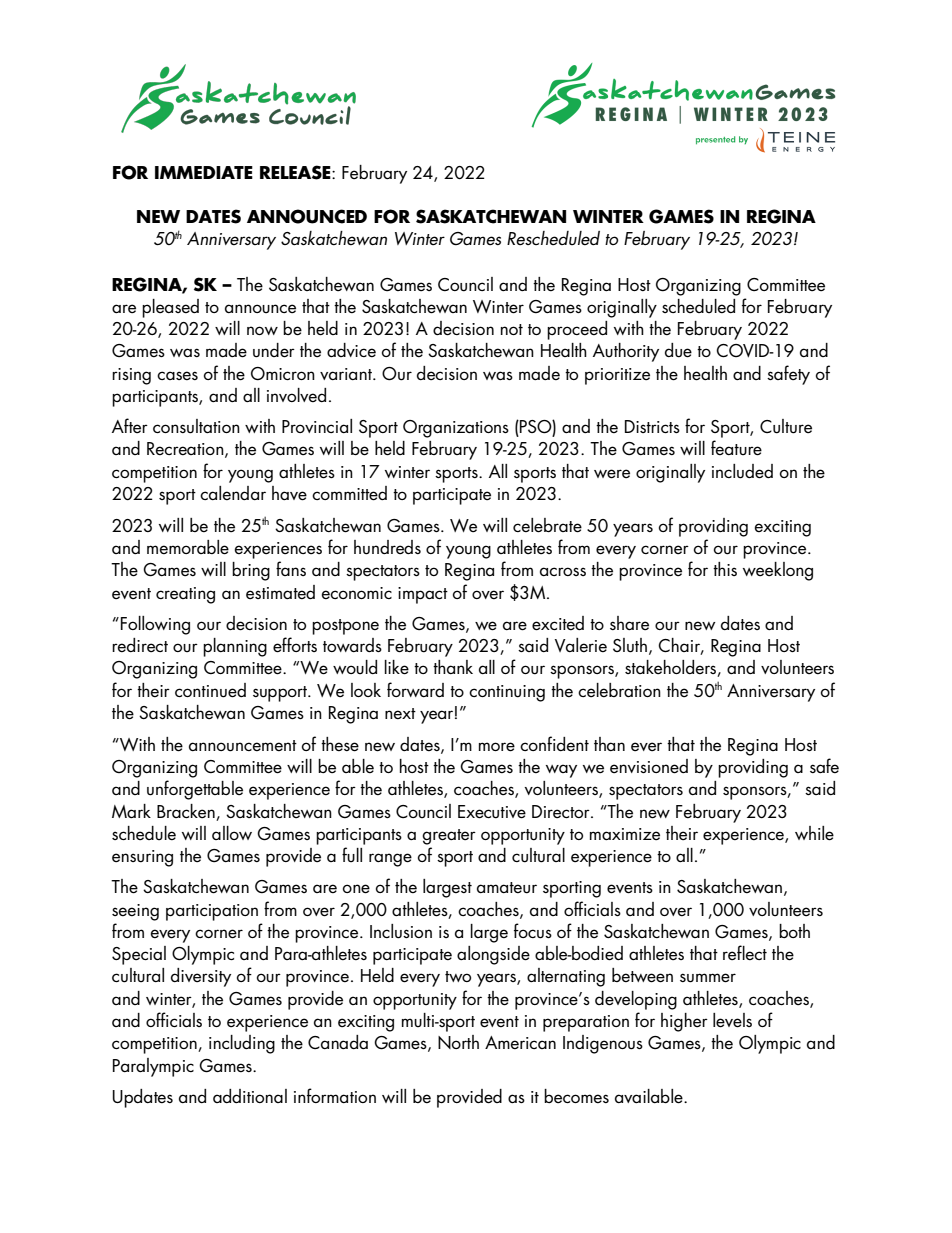  What do you see at coordinates (204, 172) in the page?
I see `IMMEDIATE` at bounding box center [204, 172].
